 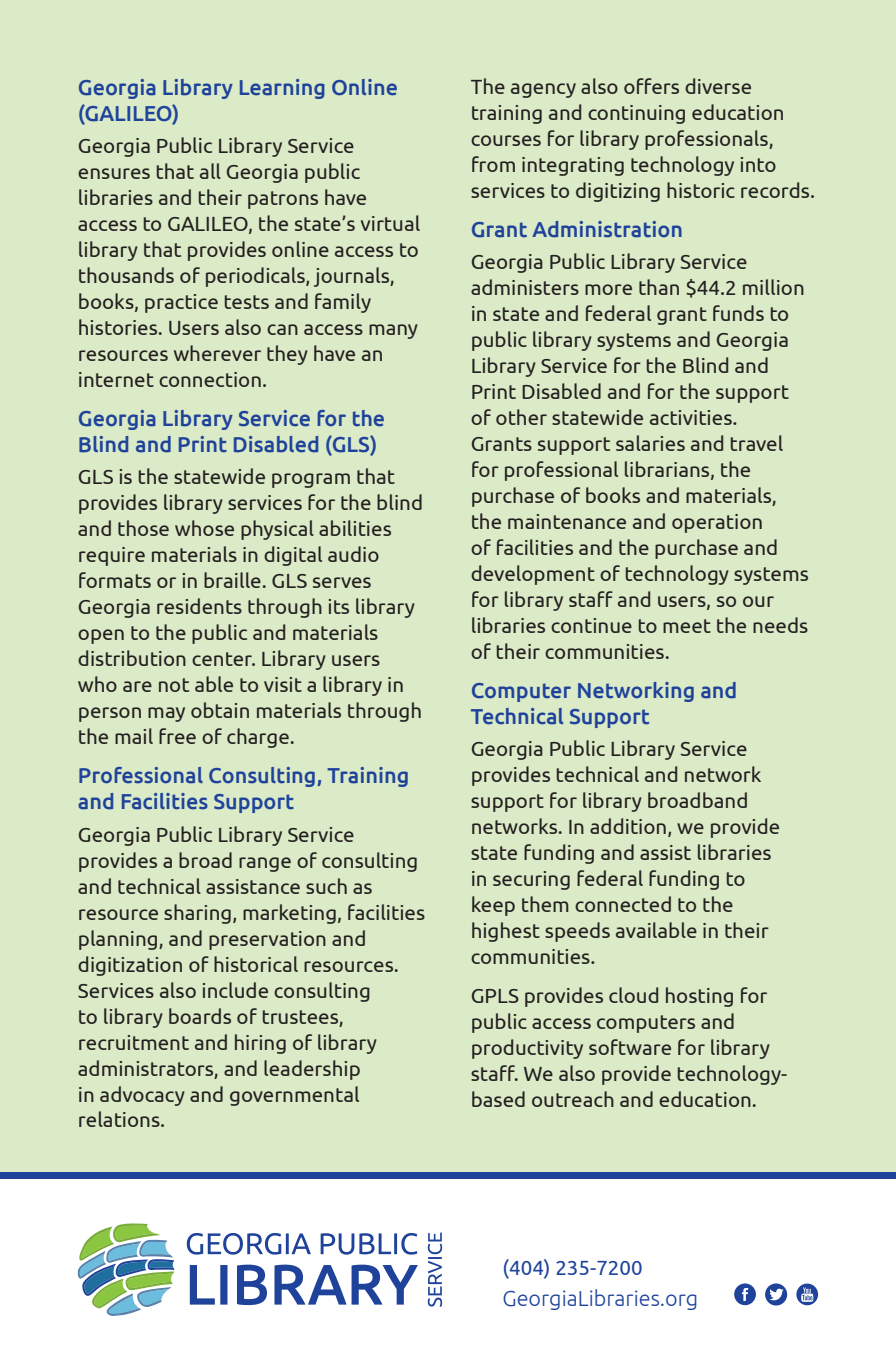 I want to click on many, so click(x=393, y=331).
